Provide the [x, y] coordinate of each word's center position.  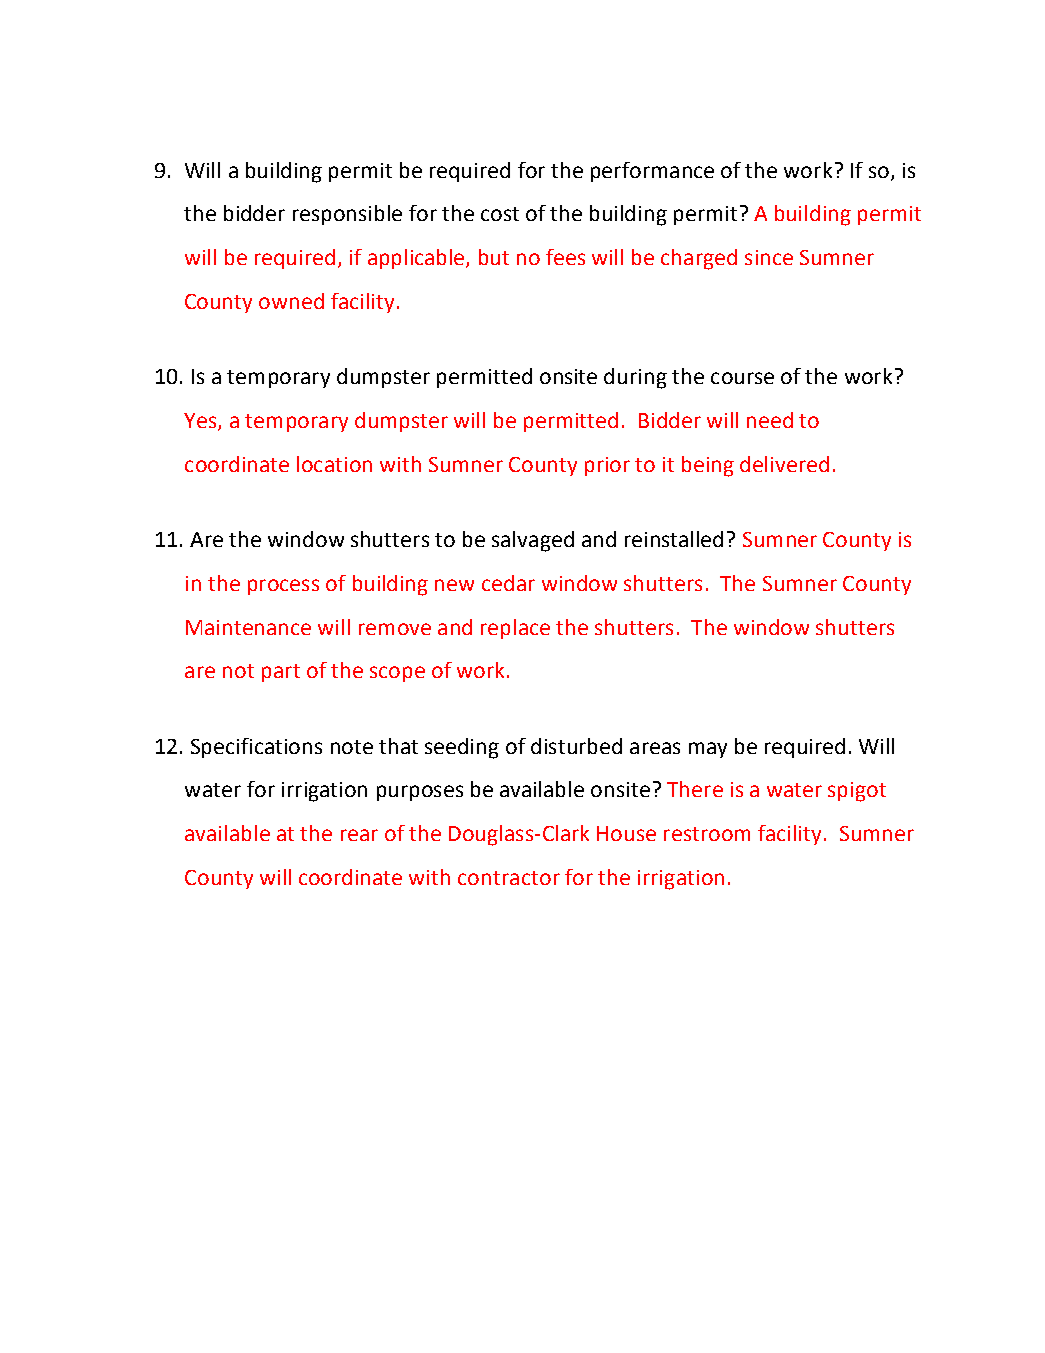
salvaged [533, 541]
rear [359, 835]
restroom [707, 834]
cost [500, 214]
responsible [347, 215]
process [283, 587]
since [769, 257]
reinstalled [674, 539]
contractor [509, 878]
